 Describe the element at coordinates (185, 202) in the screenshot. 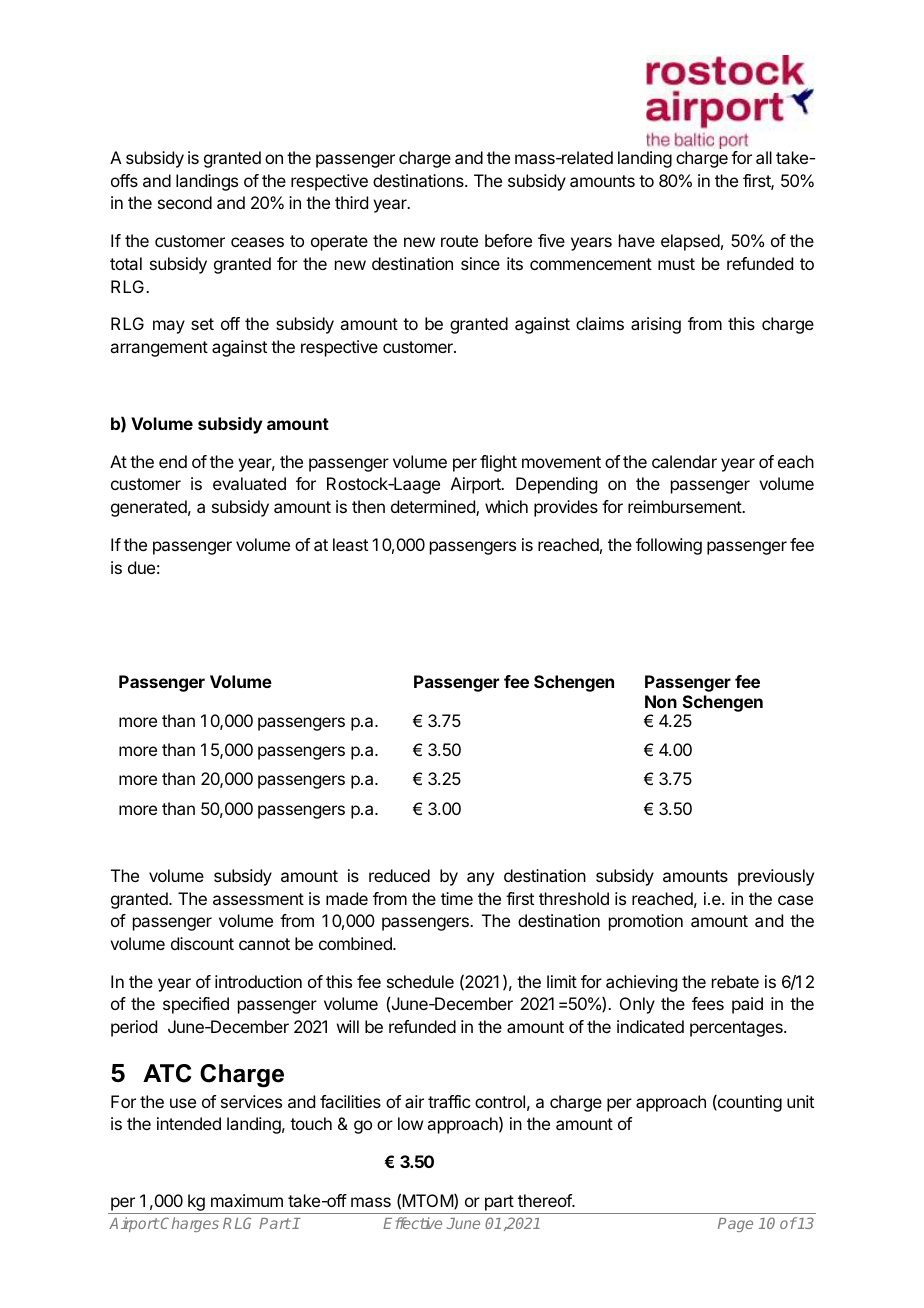

I see `second` at that location.
